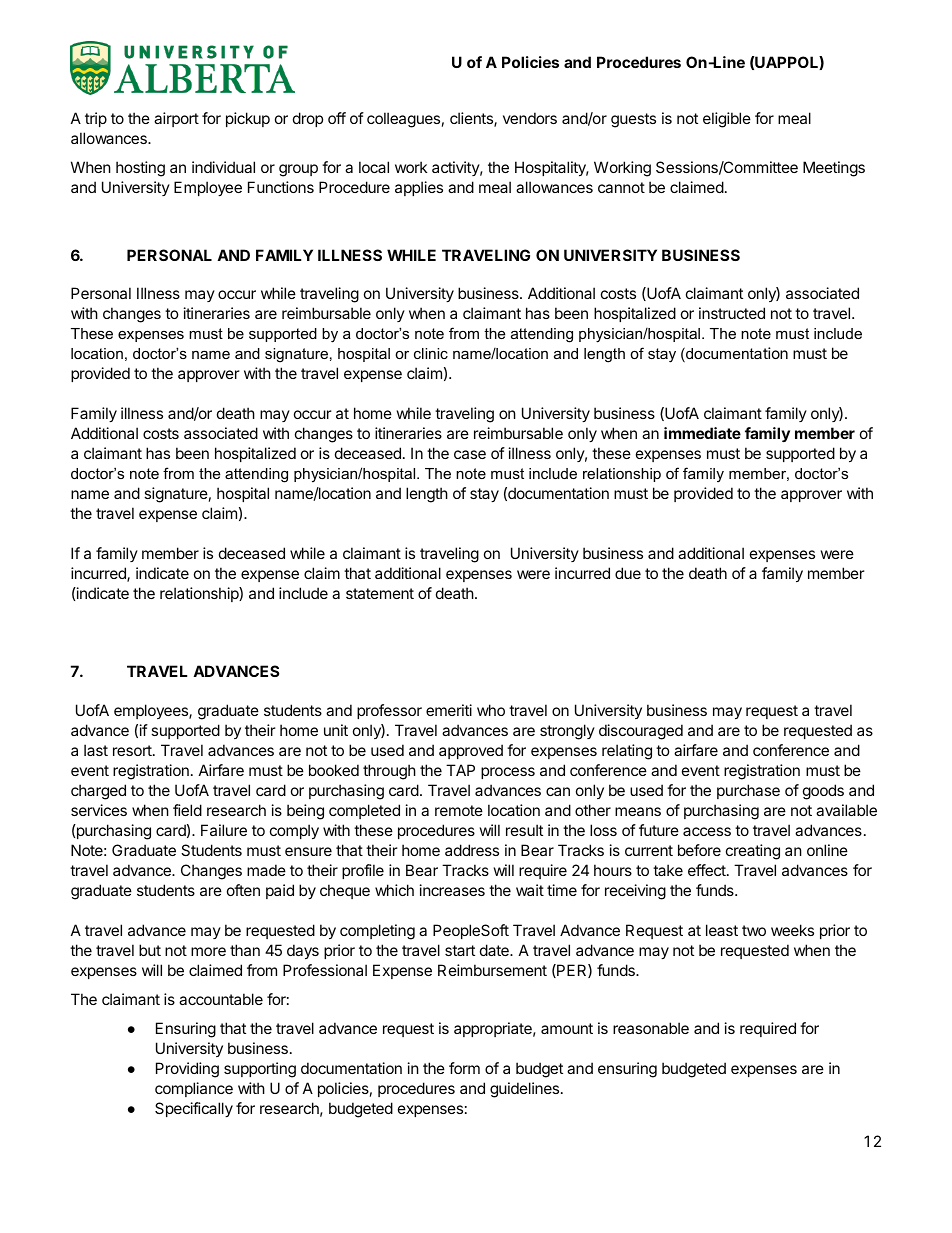 This screenshot has height=1233, width=952. What do you see at coordinates (176, 119) in the screenshot?
I see `airport` at bounding box center [176, 119].
